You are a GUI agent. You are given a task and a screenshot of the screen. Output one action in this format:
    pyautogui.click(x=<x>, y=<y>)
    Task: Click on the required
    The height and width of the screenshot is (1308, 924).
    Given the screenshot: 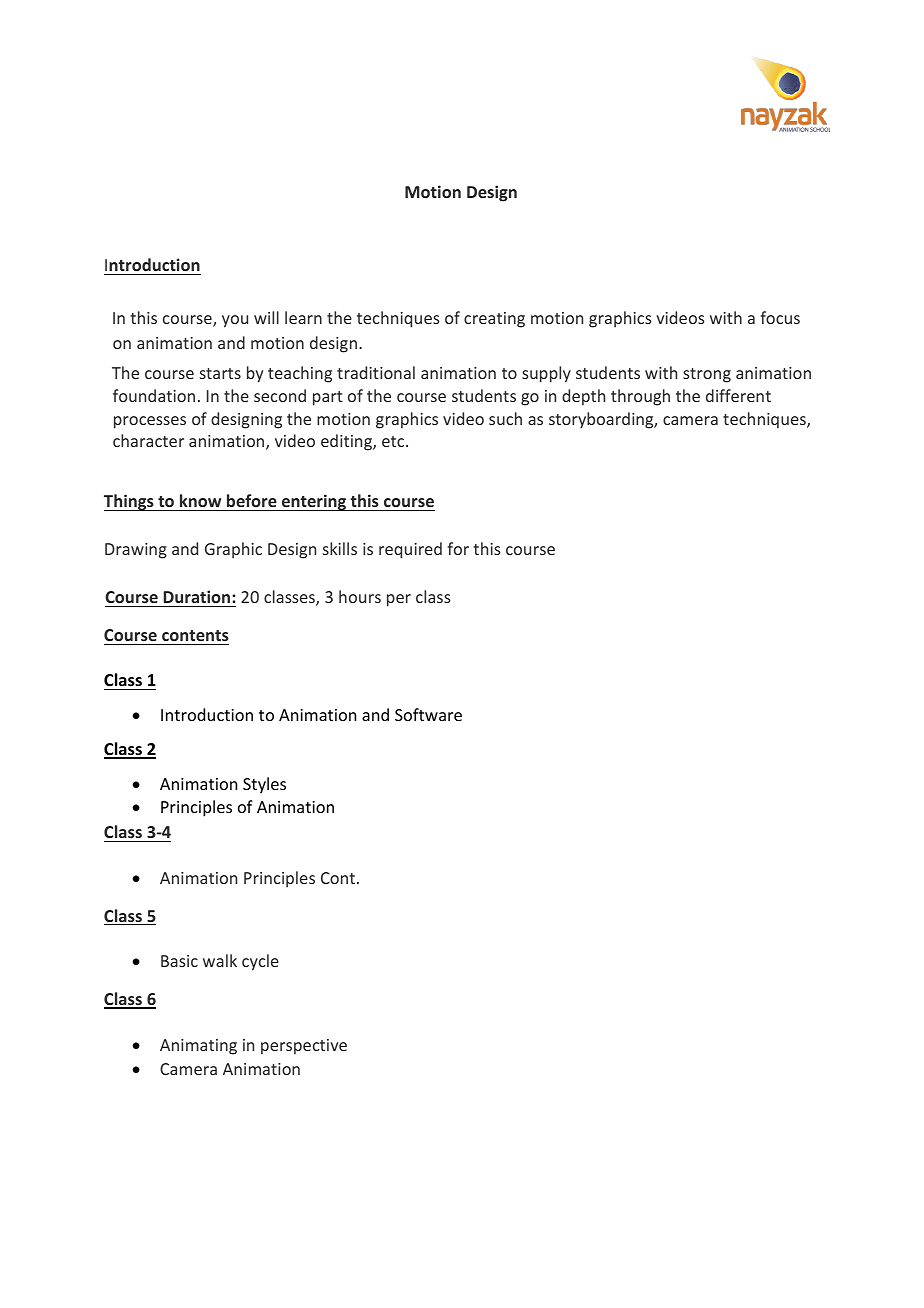 What is the action you would take?
    pyautogui.click(x=410, y=550)
